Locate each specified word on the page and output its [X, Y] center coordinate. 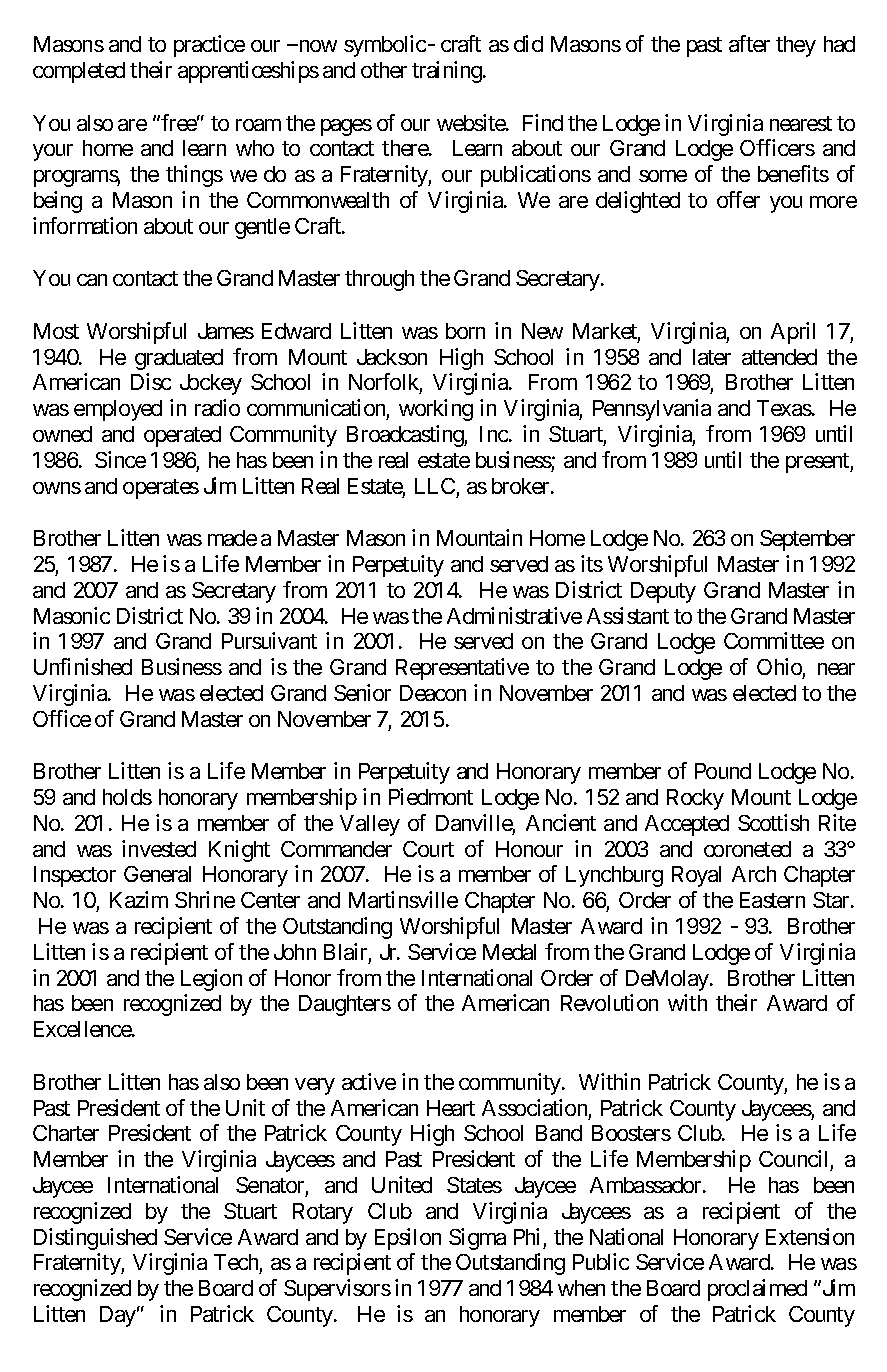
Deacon [433, 693]
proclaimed [757, 1290]
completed [79, 72]
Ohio [780, 668]
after [749, 43]
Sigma [477, 1239]
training [448, 72]
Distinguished [95, 1239]
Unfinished [83, 666]
